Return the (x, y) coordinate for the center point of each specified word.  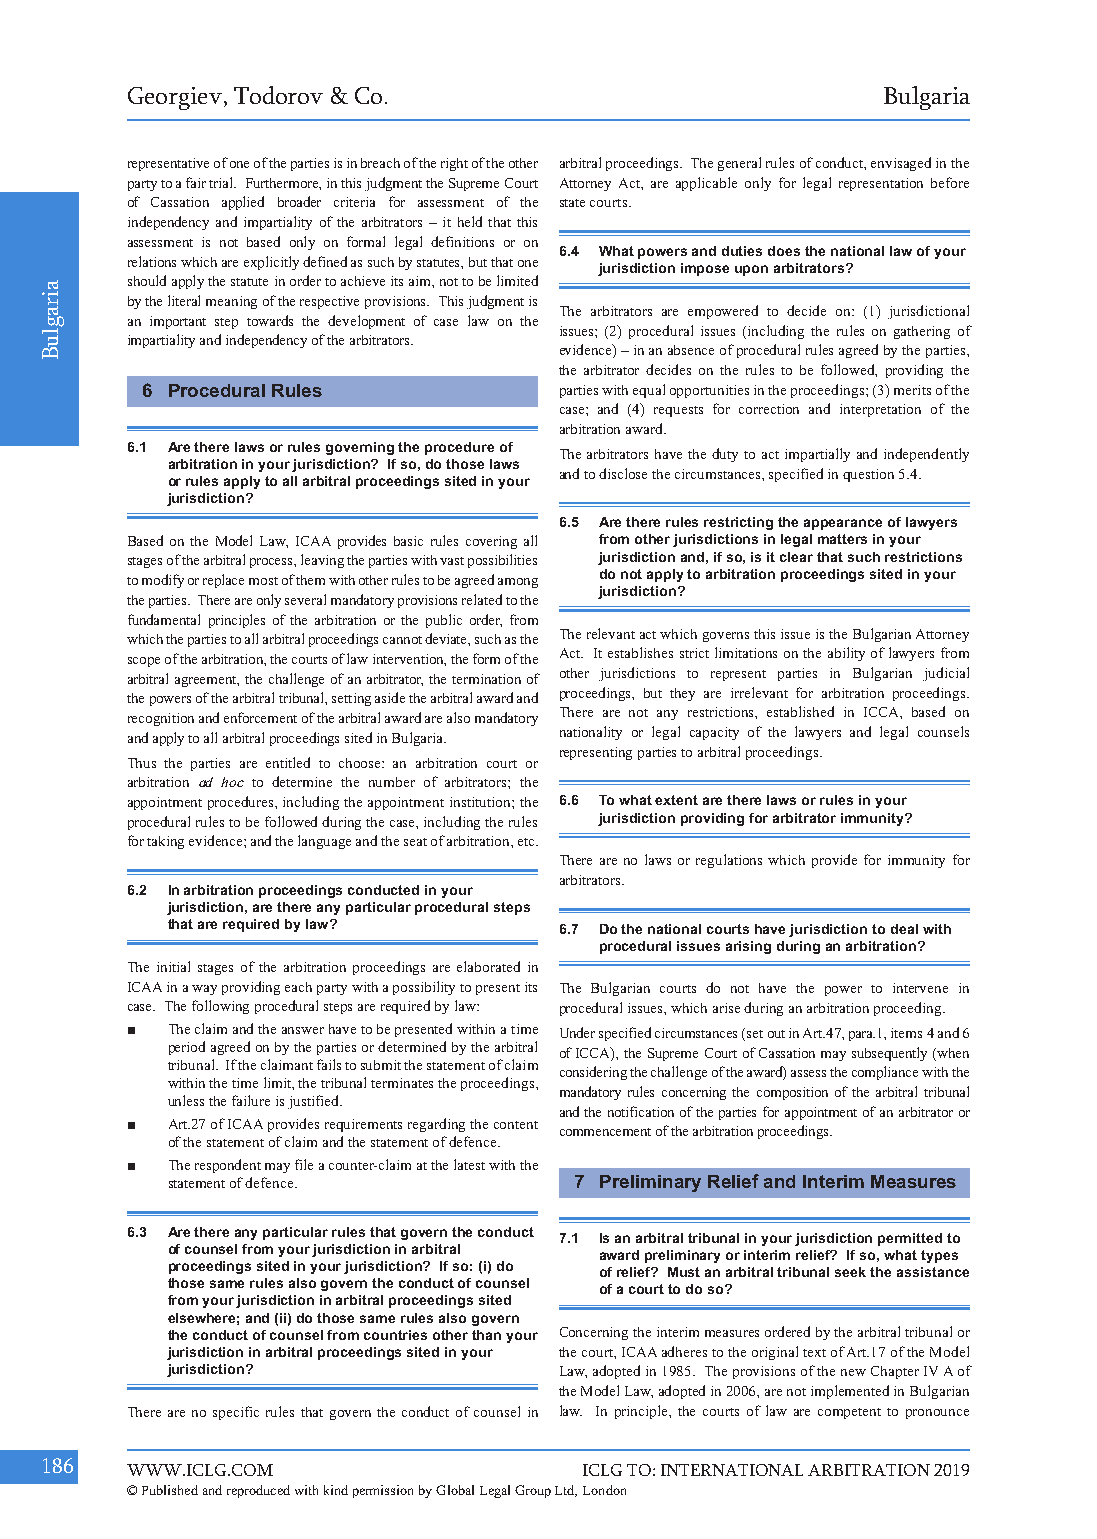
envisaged (901, 164)
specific (236, 1413)
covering (491, 542)
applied (243, 203)
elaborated (488, 966)
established (800, 711)
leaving (322, 561)
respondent (228, 1166)
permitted (910, 1239)
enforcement (260, 717)
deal (904, 929)
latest (469, 1164)
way (204, 990)
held (470, 221)
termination (486, 679)
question (868, 475)
